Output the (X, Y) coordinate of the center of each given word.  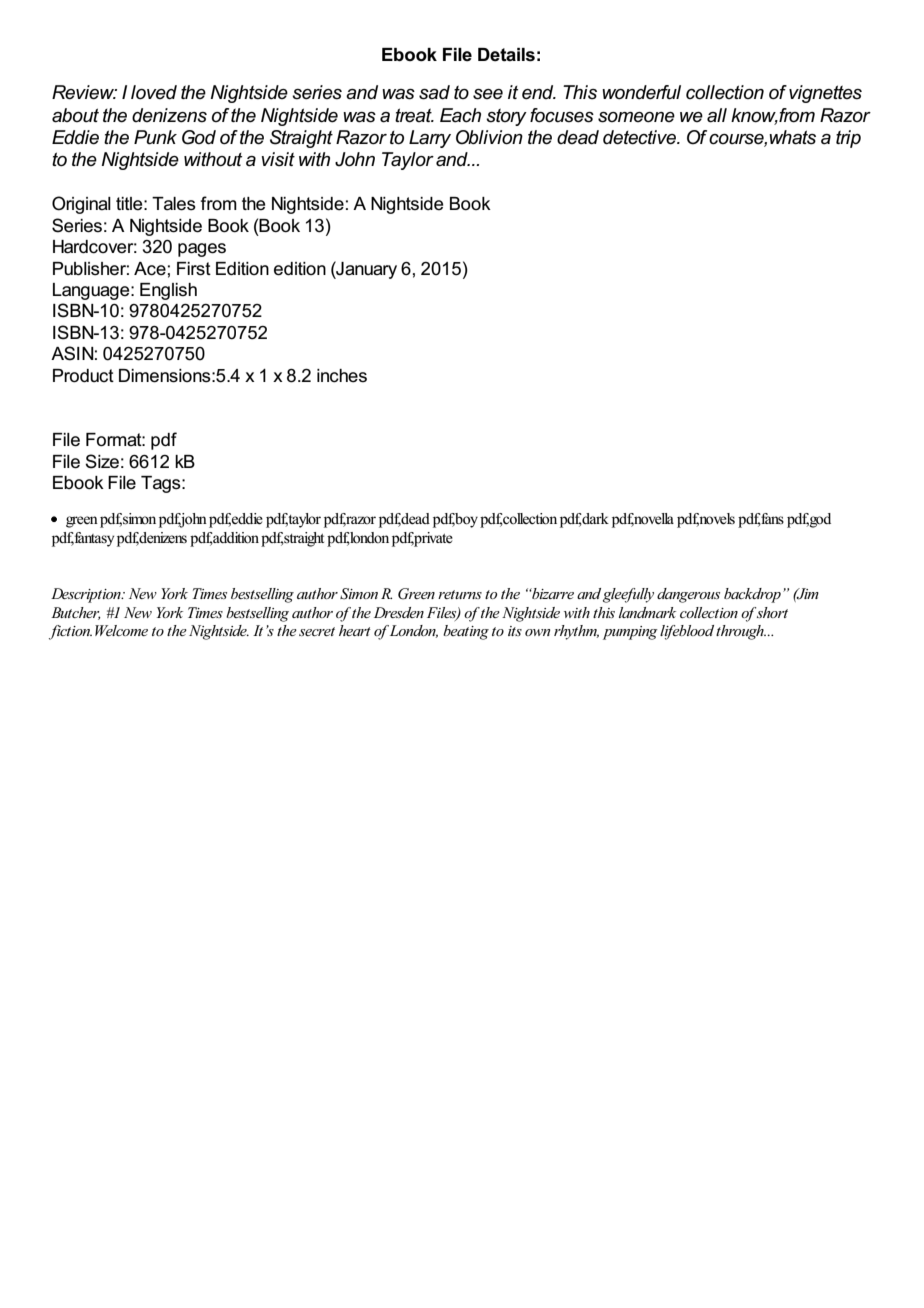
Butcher (76, 613)
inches (342, 376)
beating (466, 632)
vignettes (825, 94)
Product (83, 376)
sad (434, 92)
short (772, 612)
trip (848, 139)
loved (154, 92)
